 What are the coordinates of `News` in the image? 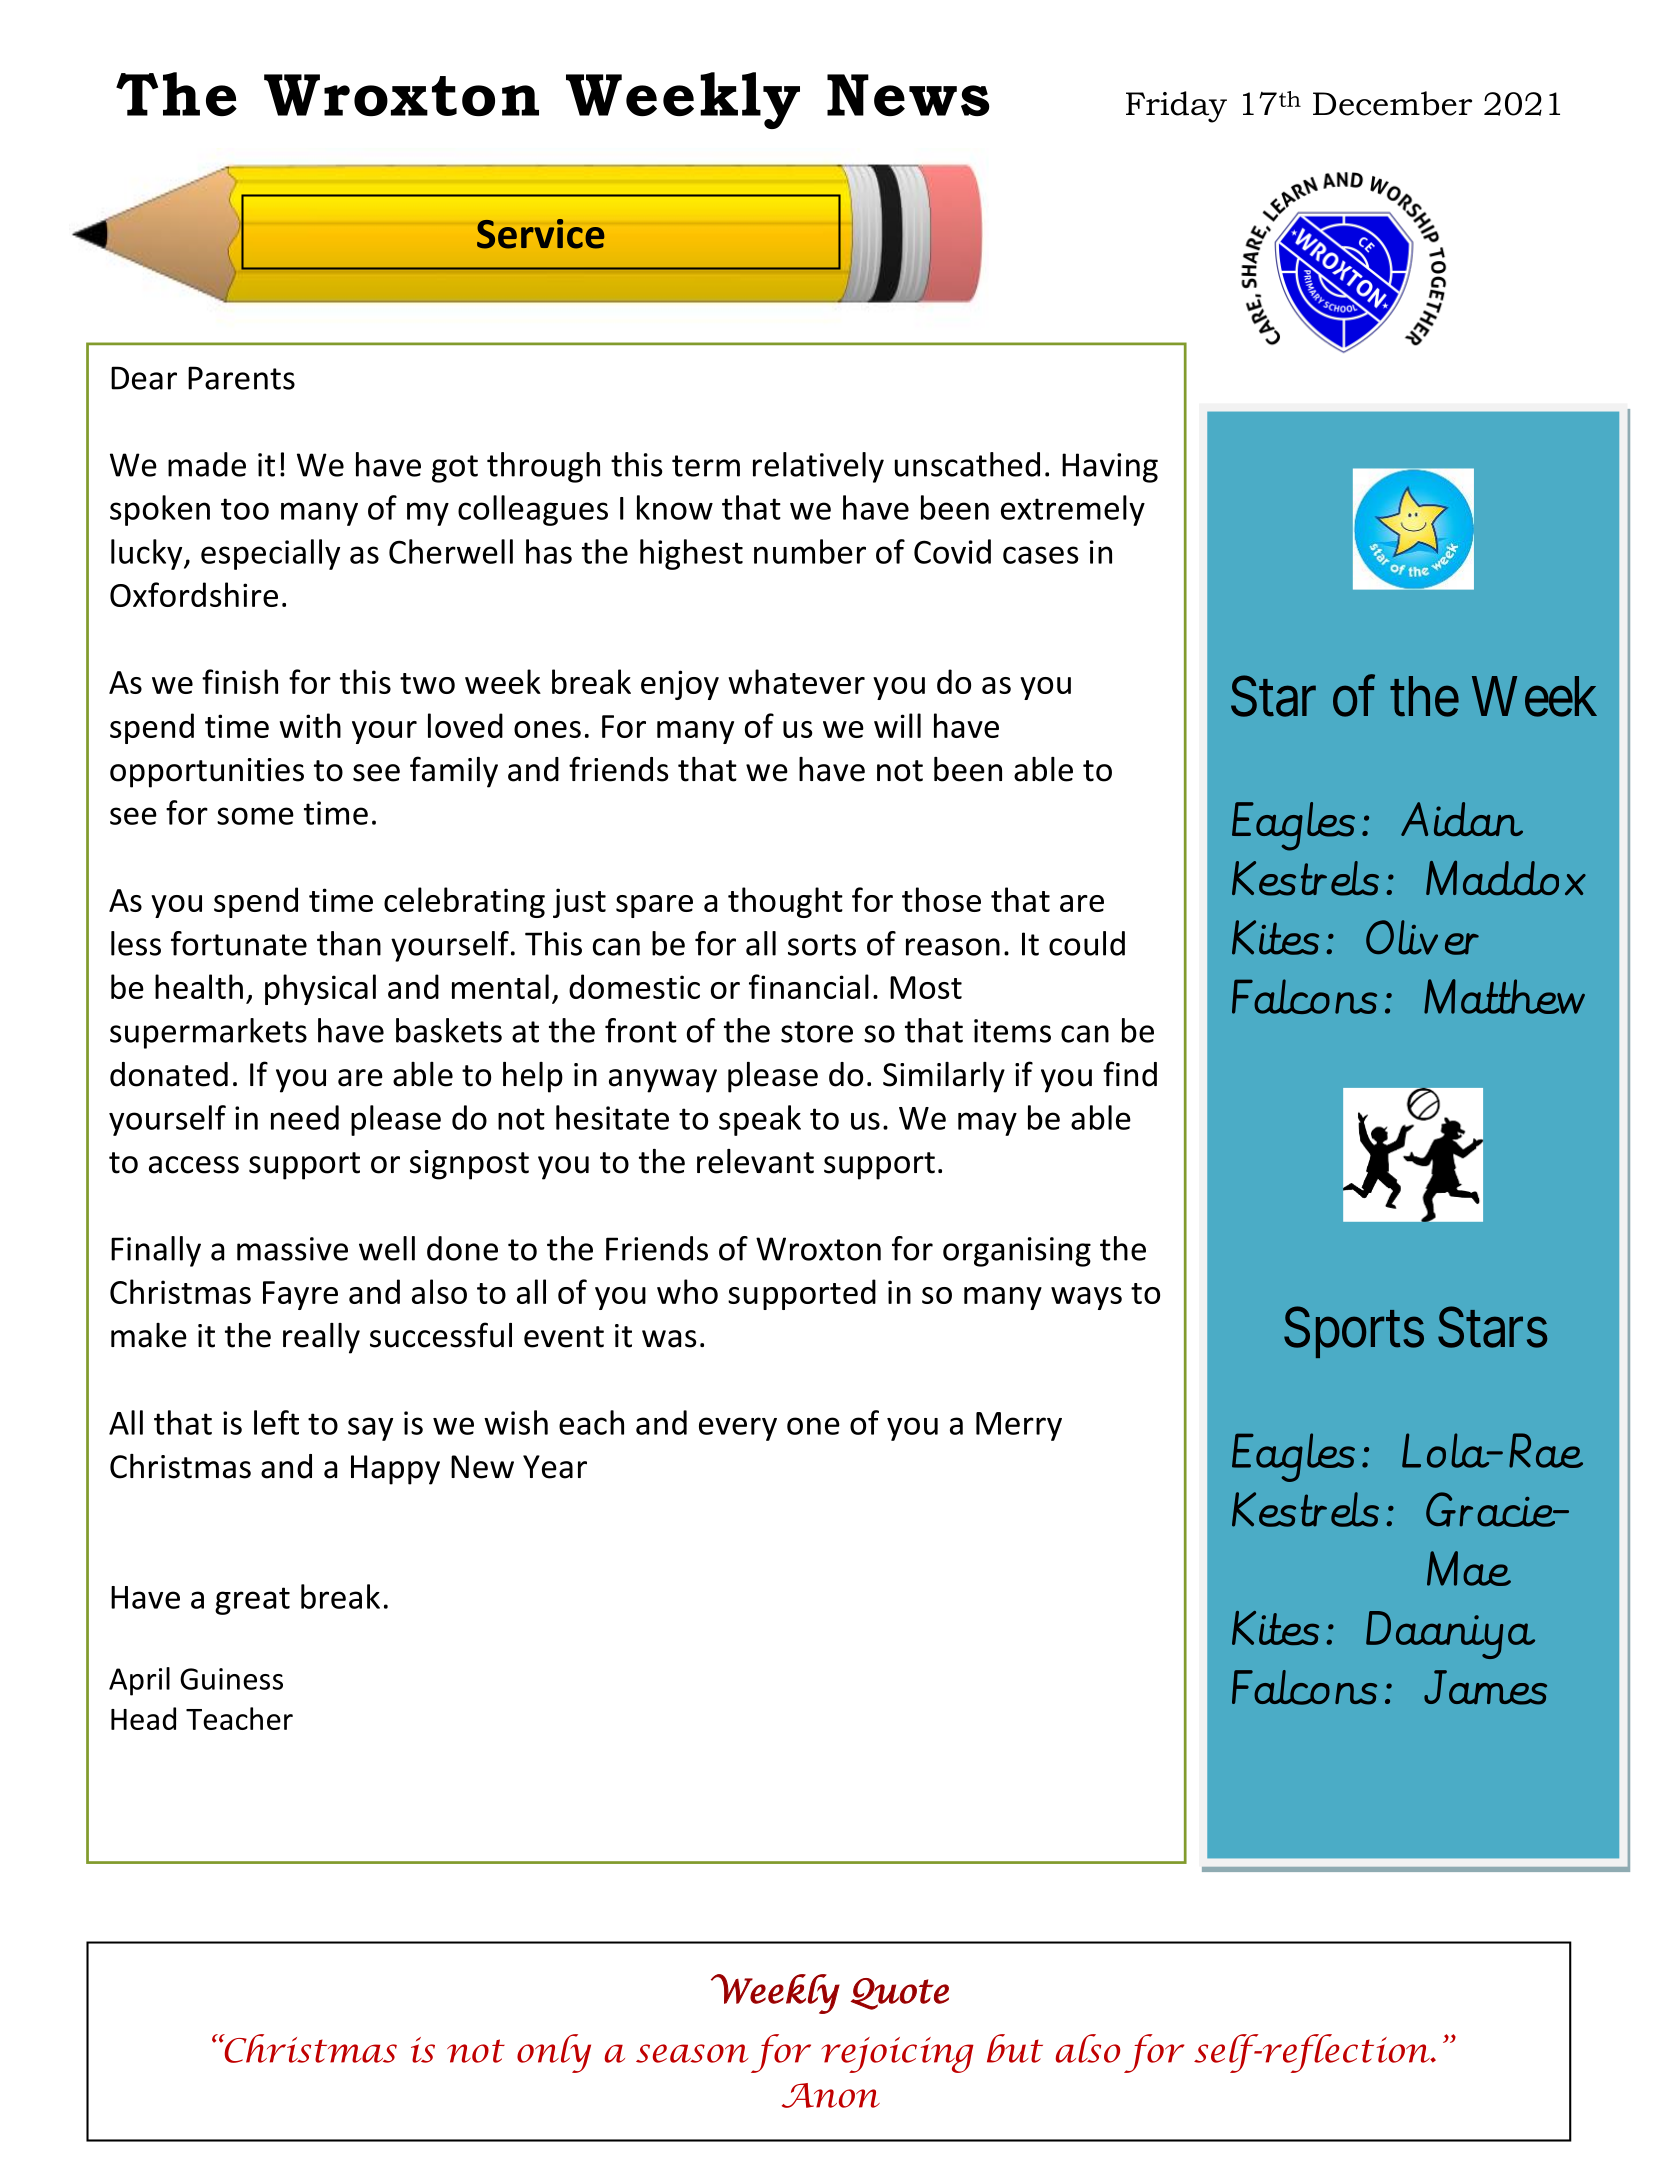 It's located at (908, 95).
